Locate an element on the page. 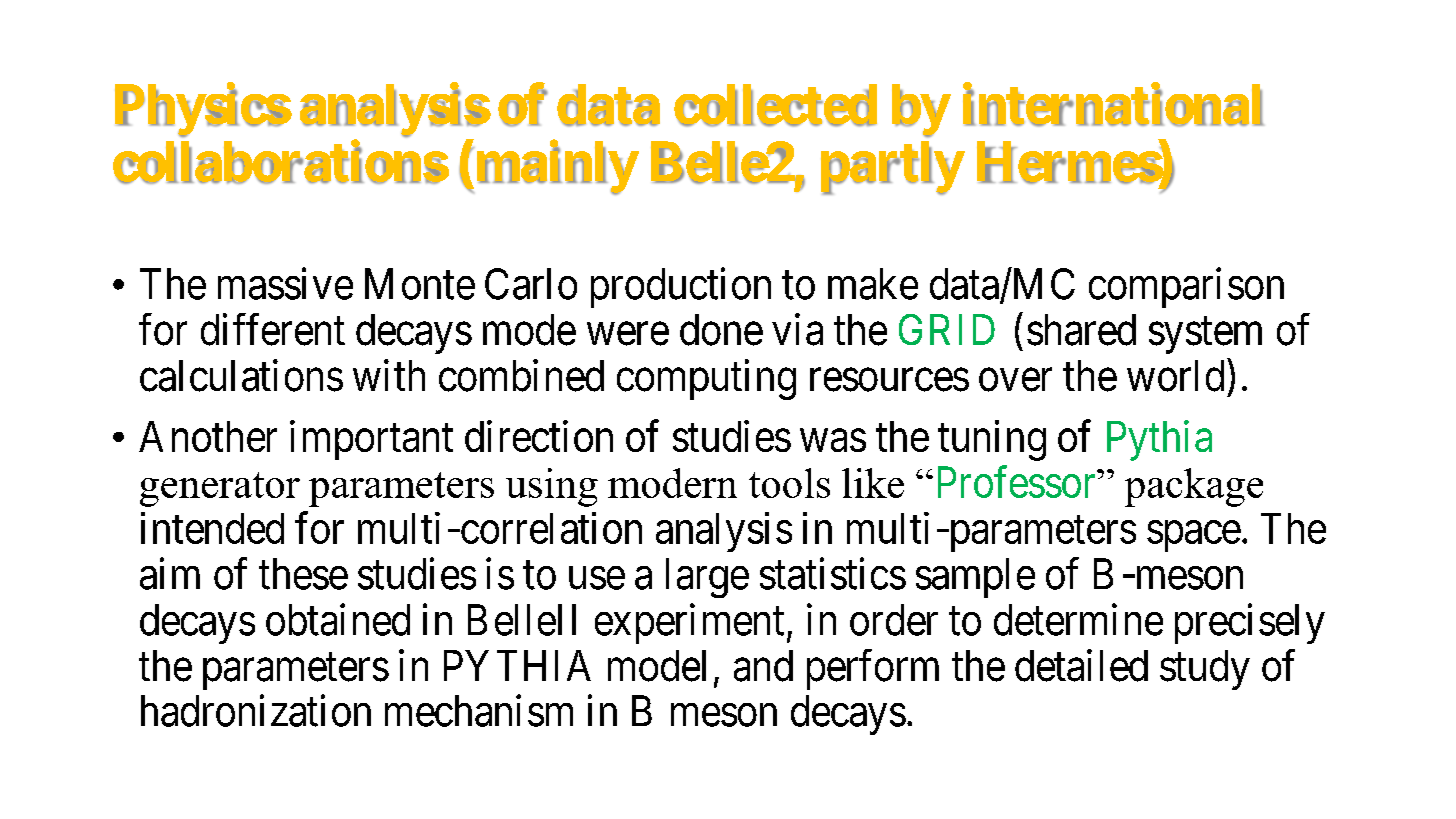 The image size is (1456, 819). Carlo is located at coordinates (531, 284).
